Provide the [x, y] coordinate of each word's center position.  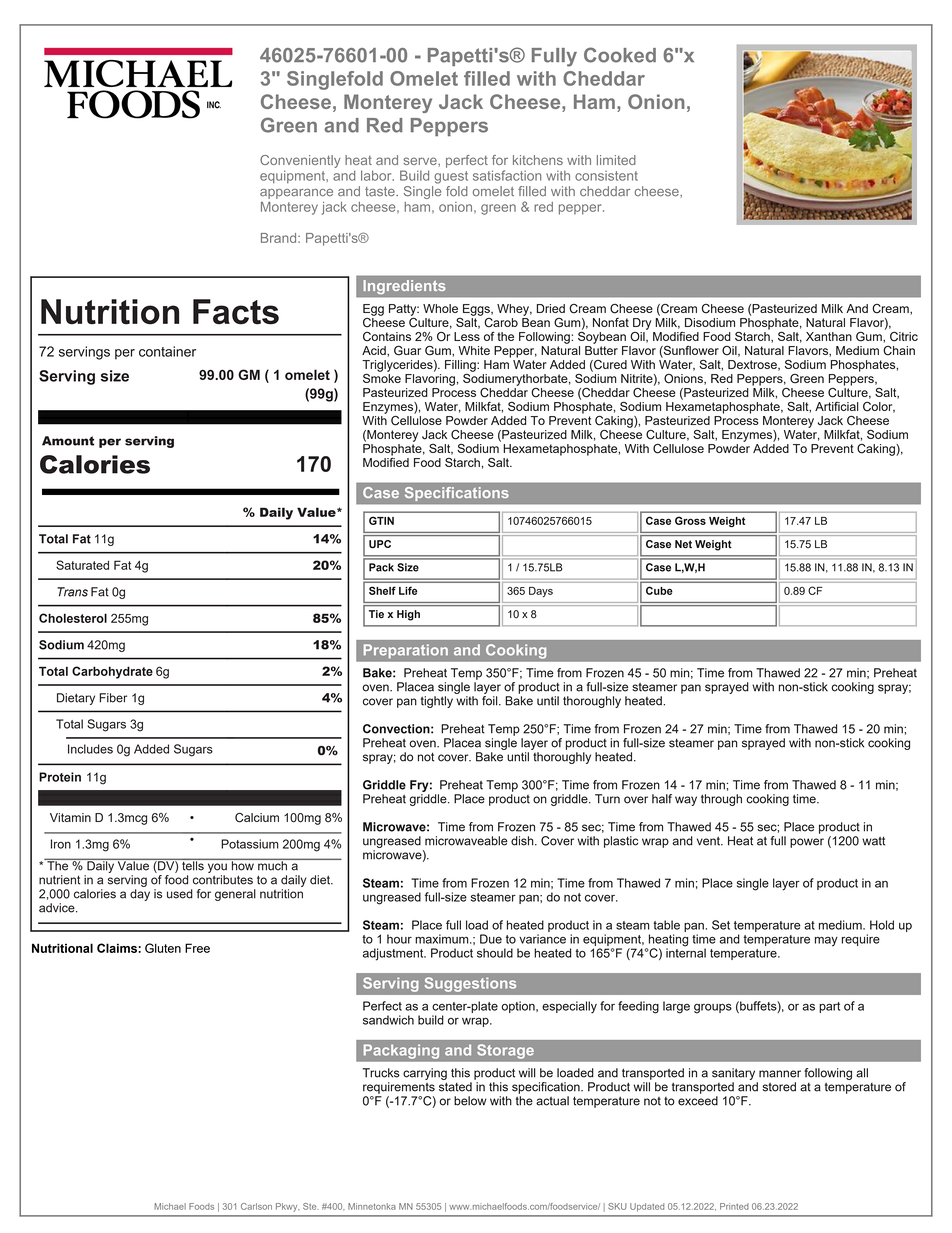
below [470, 1101]
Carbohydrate [112, 672]
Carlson [256, 1206]
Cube [659, 590]
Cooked [620, 55]
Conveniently [300, 161]
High [408, 615]
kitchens [538, 160]
